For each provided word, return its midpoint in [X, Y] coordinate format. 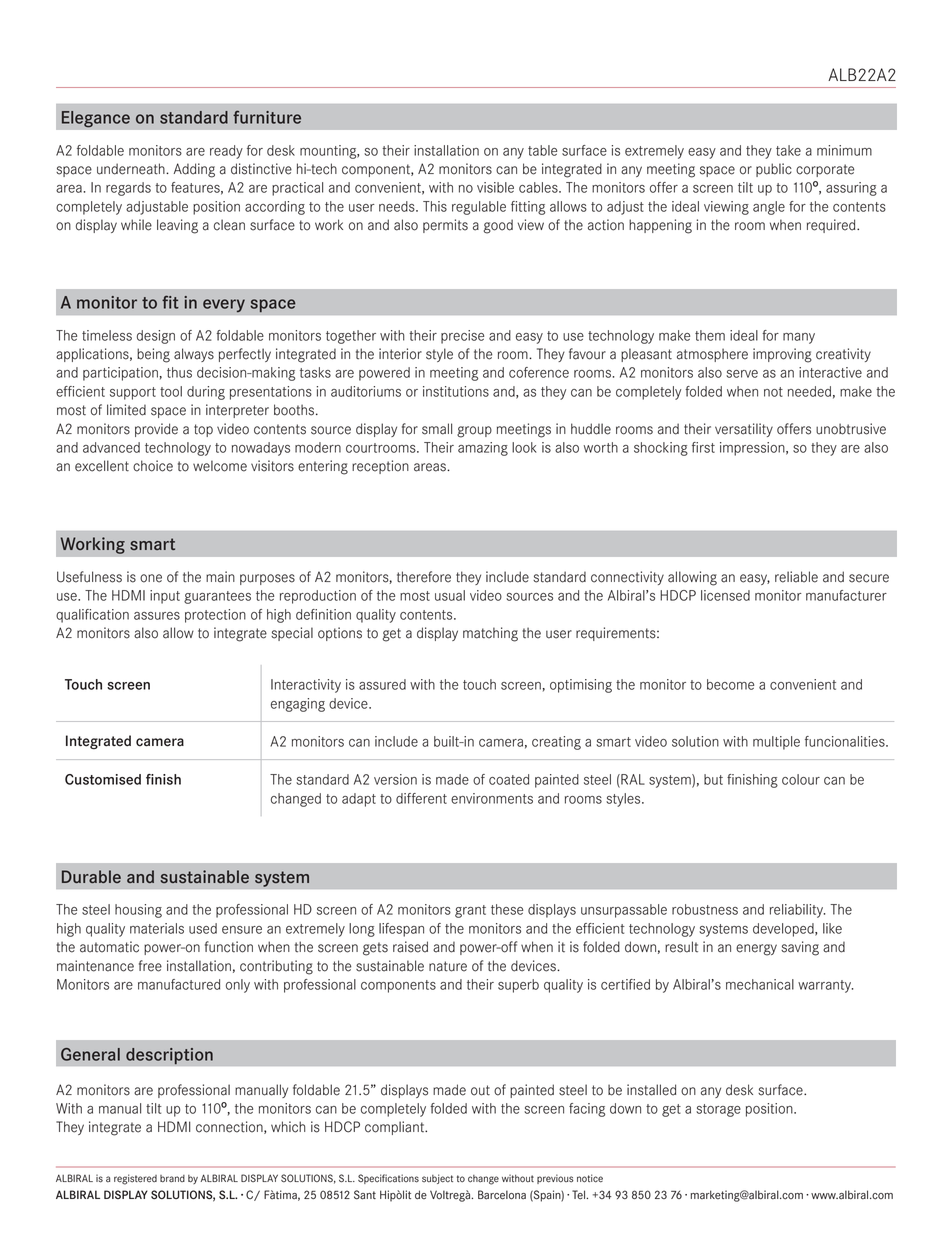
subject [437, 1179]
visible [495, 187]
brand [172, 1178]
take [788, 150]
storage [718, 1110]
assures [157, 616]
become [730, 684]
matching [490, 634]
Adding [194, 170]
